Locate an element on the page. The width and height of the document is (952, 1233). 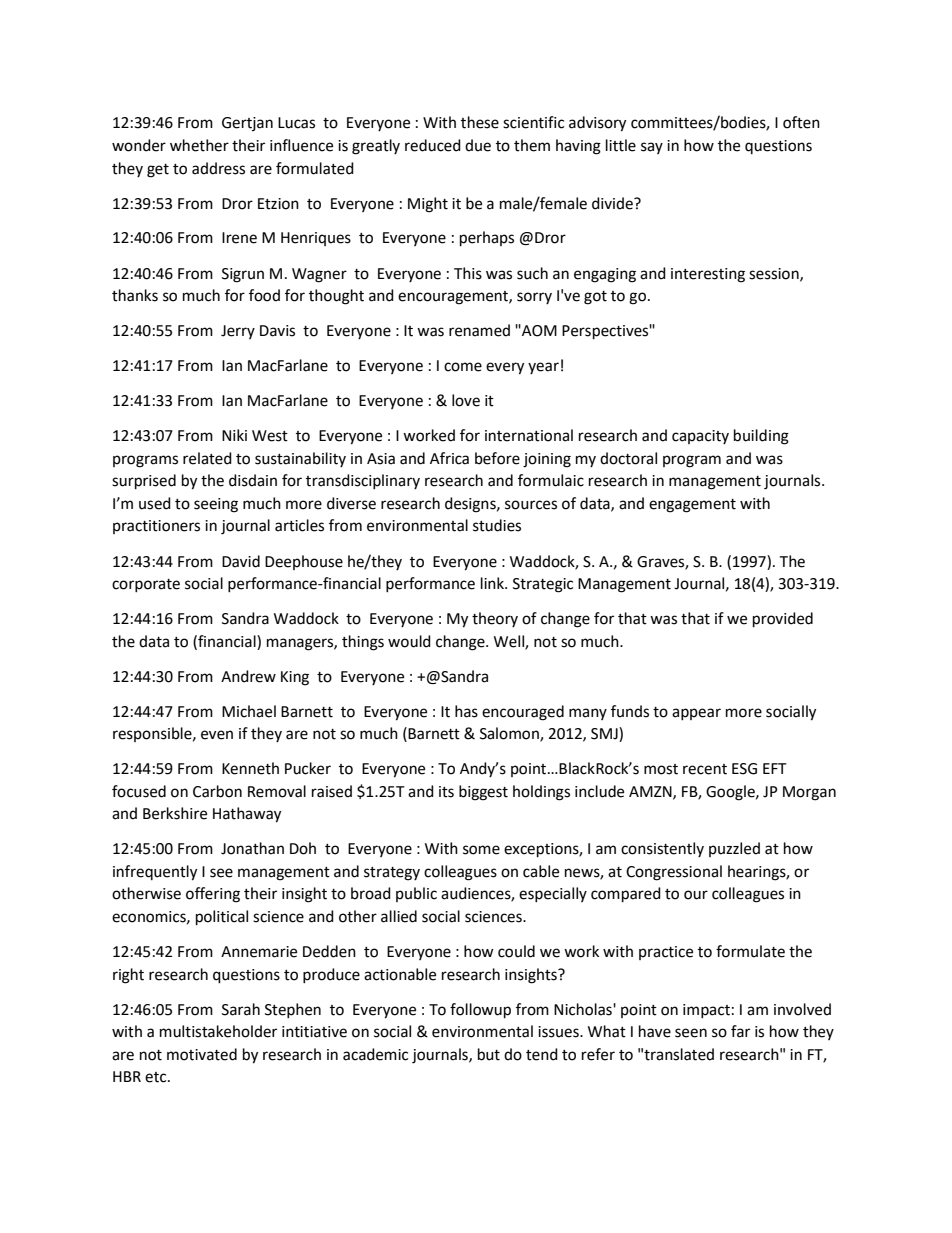
whether is located at coordinates (199, 145).
